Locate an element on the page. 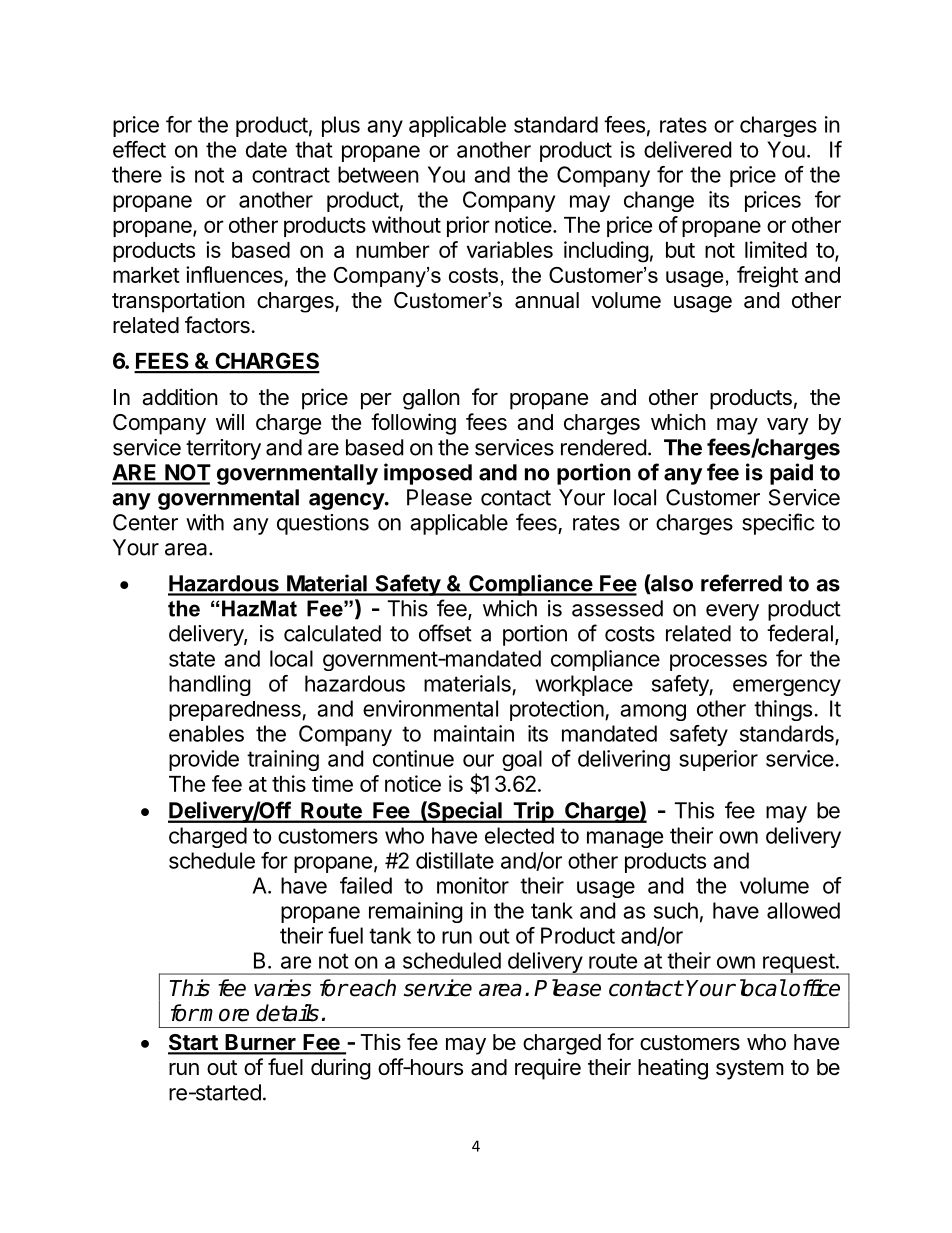 The width and height of the image is (952, 1233). offset is located at coordinates (445, 633).
